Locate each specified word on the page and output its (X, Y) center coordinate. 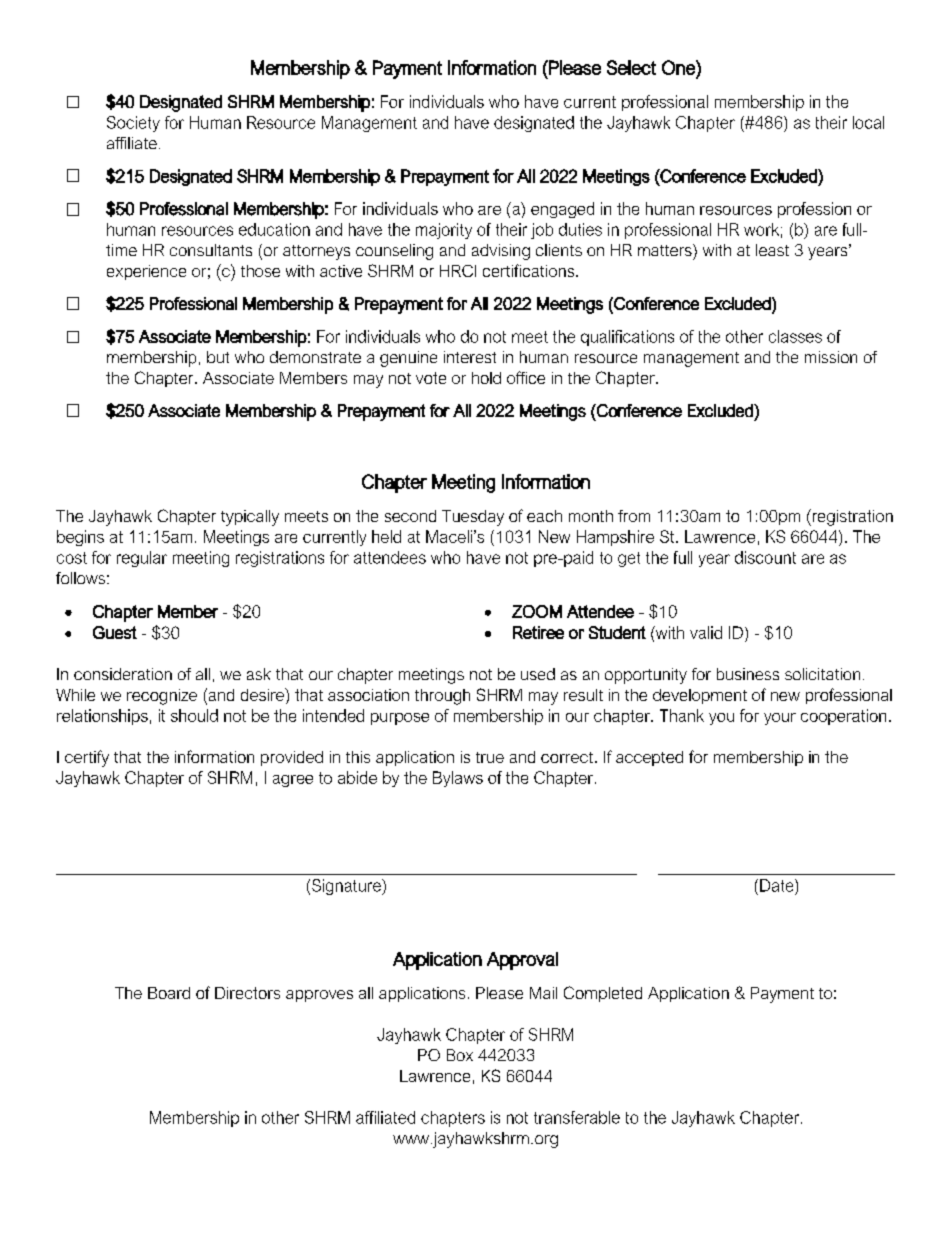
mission (831, 357)
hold (486, 378)
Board (169, 993)
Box (460, 1055)
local (868, 122)
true (490, 757)
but (218, 357)
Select (631, 67)
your (780, 719)
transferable (577, 1117)
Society (133, 124)
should (194, 715)
